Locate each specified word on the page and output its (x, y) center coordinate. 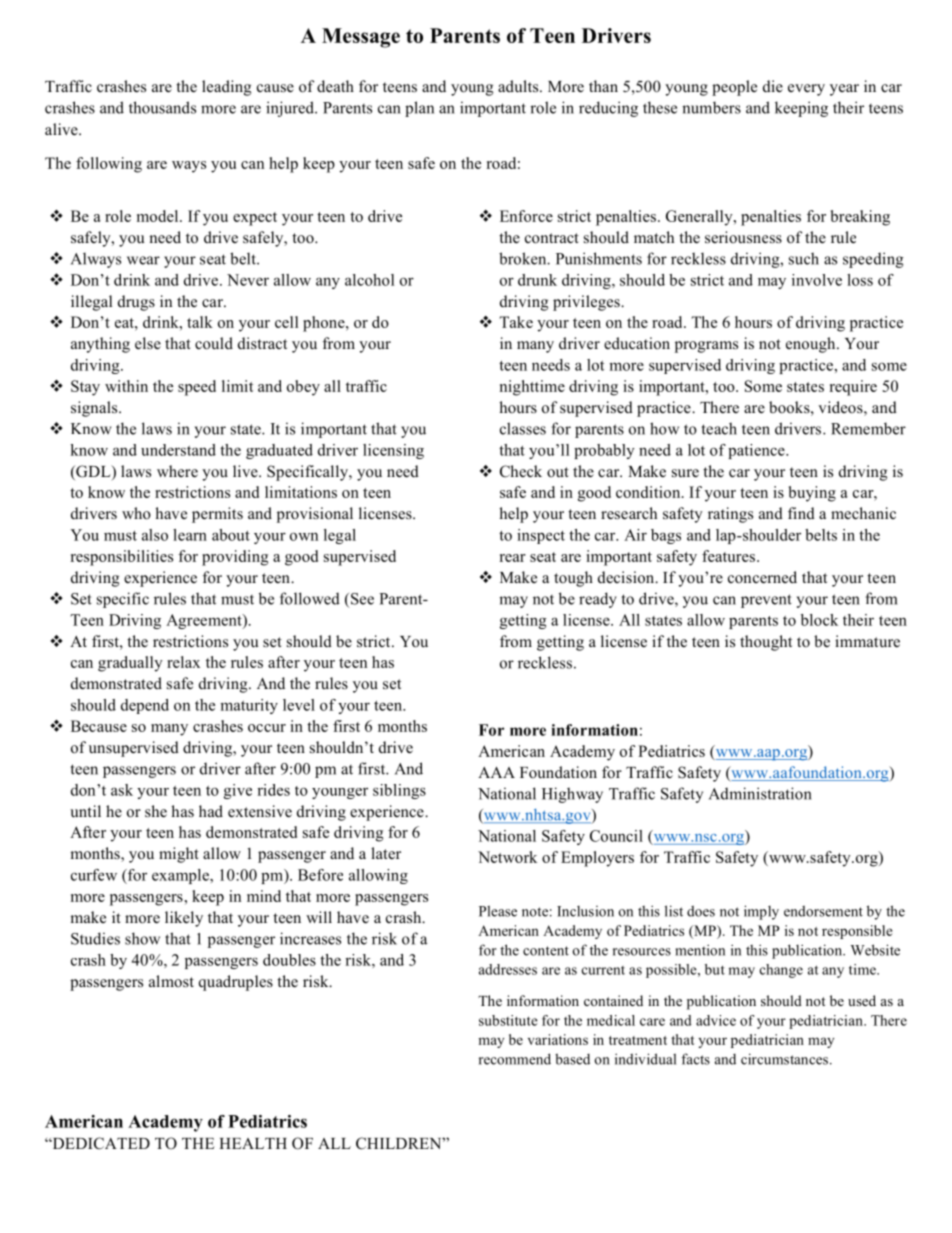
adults (519, 86)
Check (521, 471)
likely (184, 919)
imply (761, 912)
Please (498, 911)
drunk (537, 280)
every (806, 90)
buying (812, 494)
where (177, 471)
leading (227, 88)
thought (766, 643)
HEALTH (253, 1143)
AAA (496, 772)
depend (145, 706)
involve (817, 280)
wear (143, 260)
